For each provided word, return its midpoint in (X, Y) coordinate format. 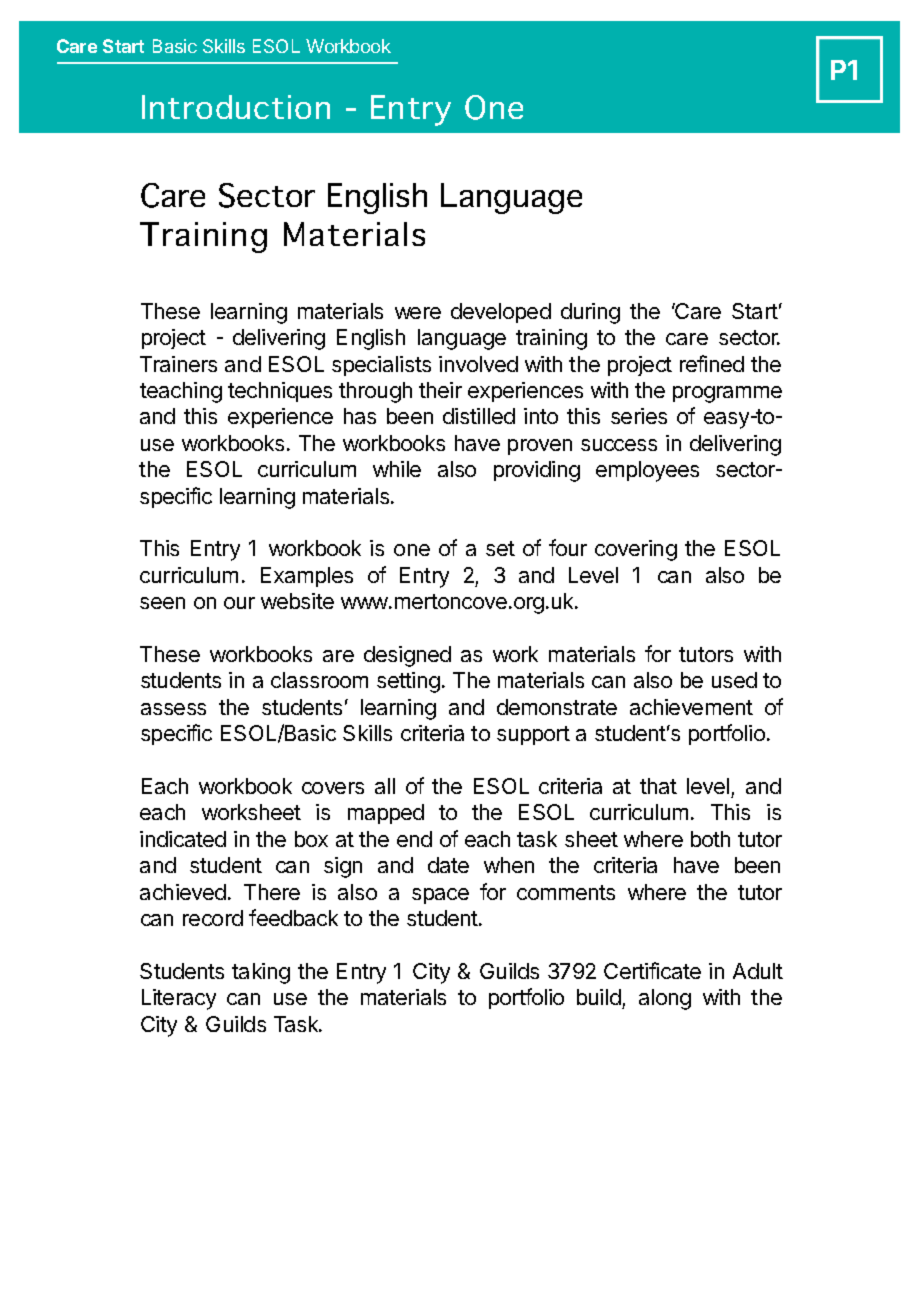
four (568, 547)
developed (501, 313)
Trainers (178, 364)
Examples (307, 577)
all (385, 786)
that (658, 786)
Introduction (236, 107)
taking (261, 973)
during (590, 313)
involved (478, 364)
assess (173, 709)
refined (712, 363)
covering (636, 550)
